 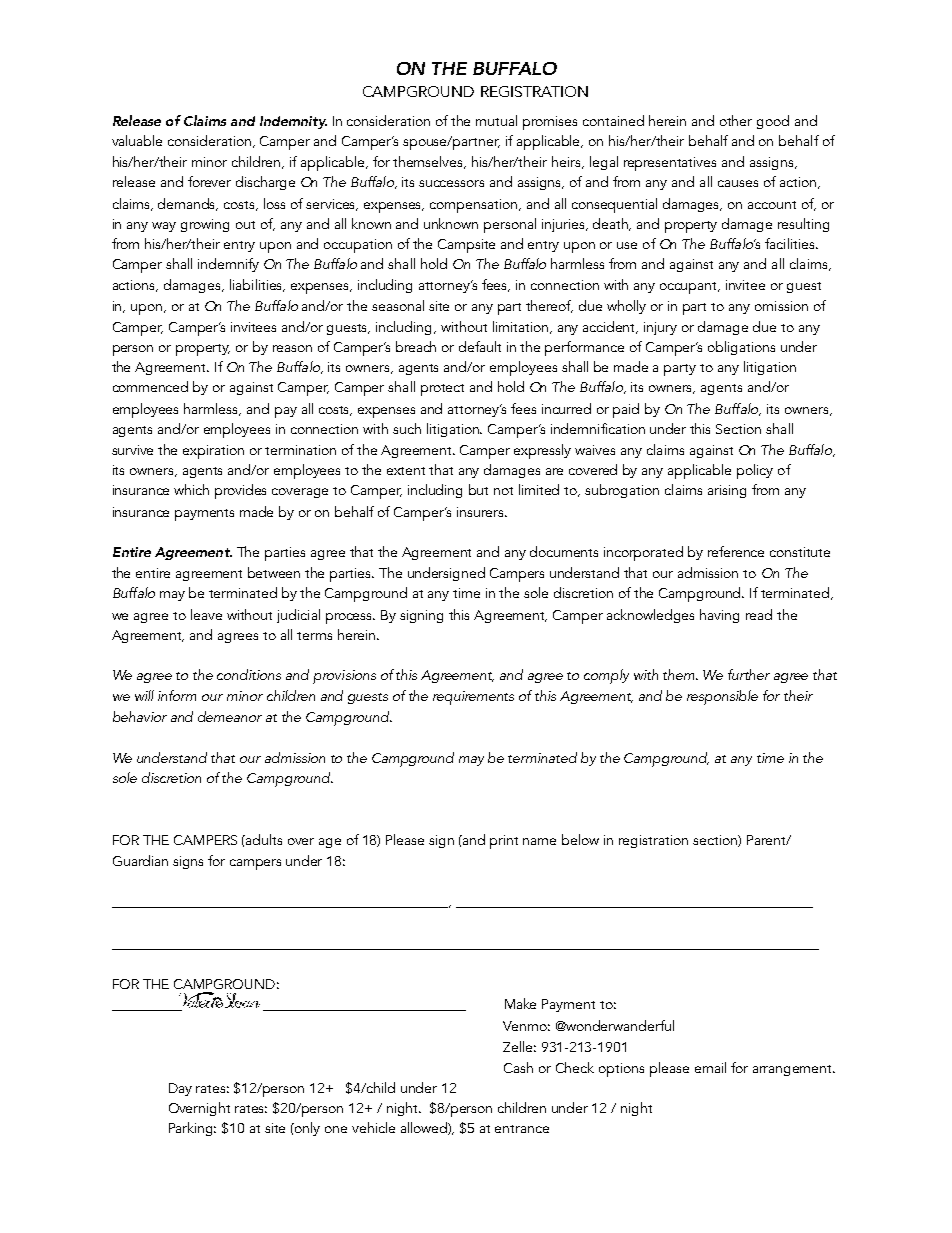 What do you see at coordinates (230, 716) in the screenshot?
I see `demeanor` at bounding box center [230, 716].
